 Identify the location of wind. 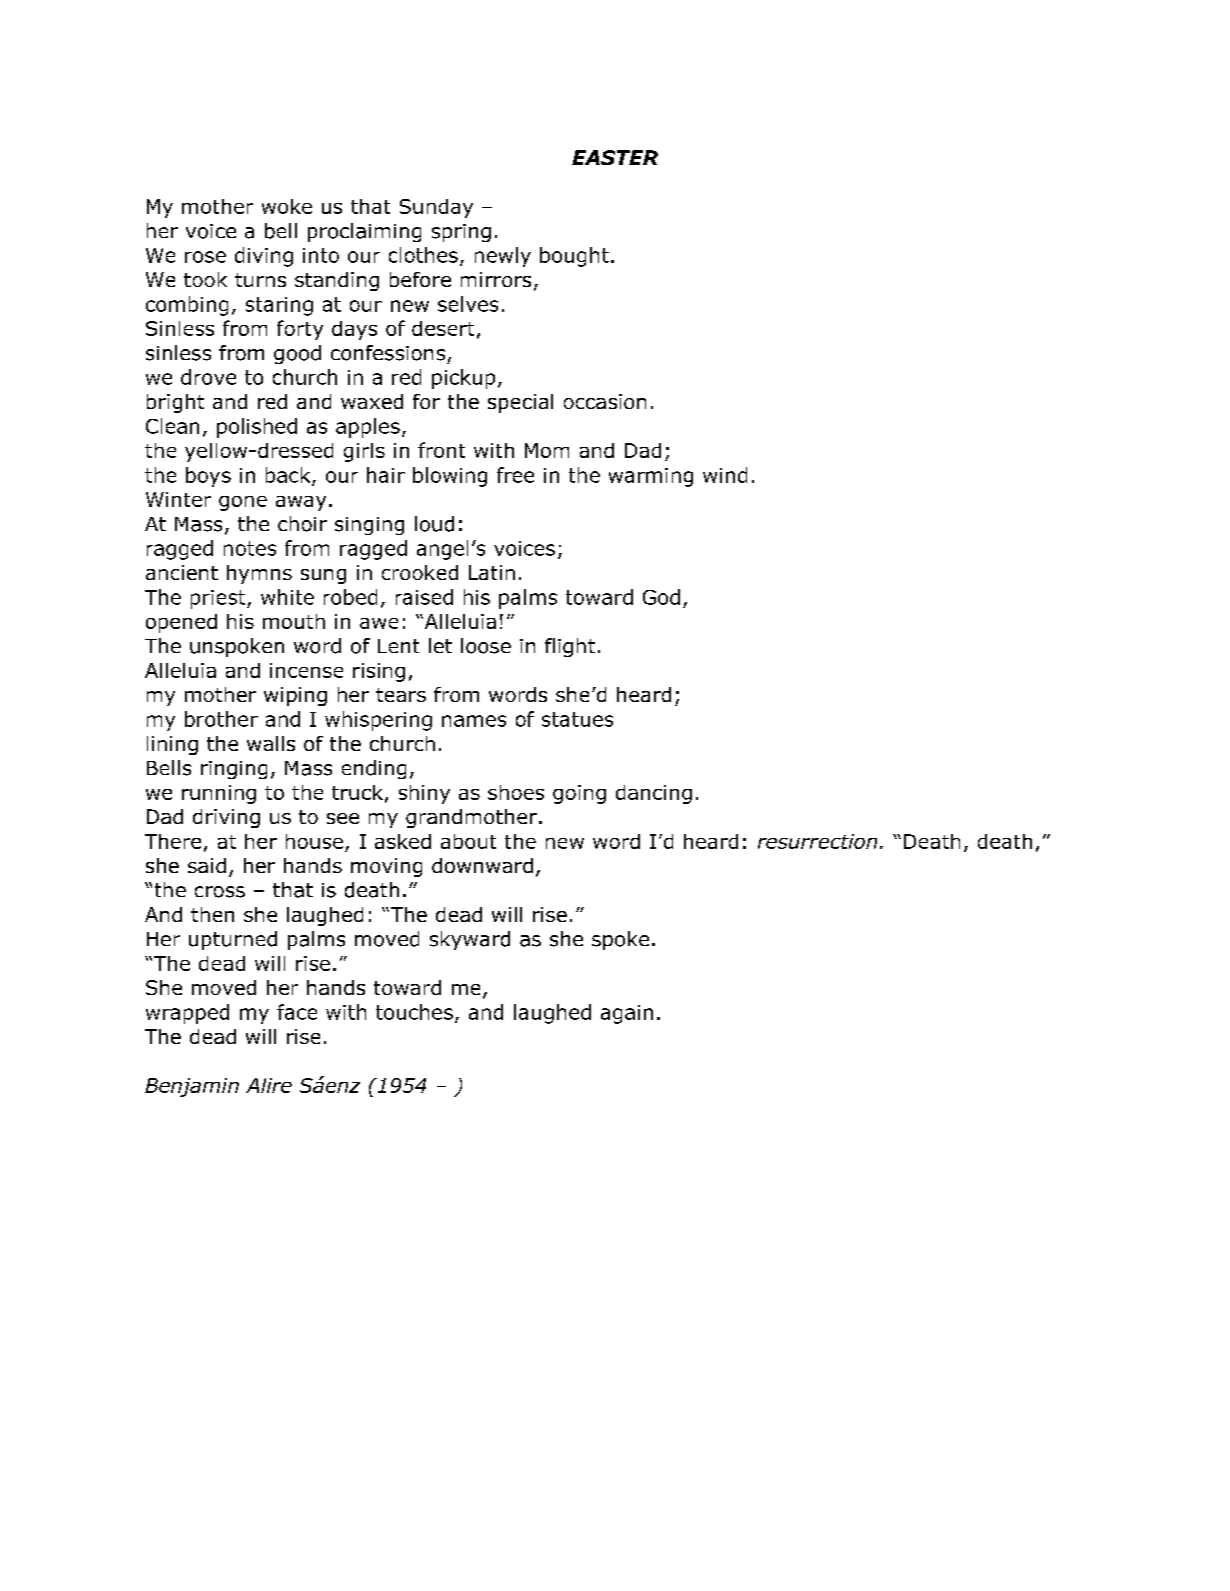
(725, 475).
